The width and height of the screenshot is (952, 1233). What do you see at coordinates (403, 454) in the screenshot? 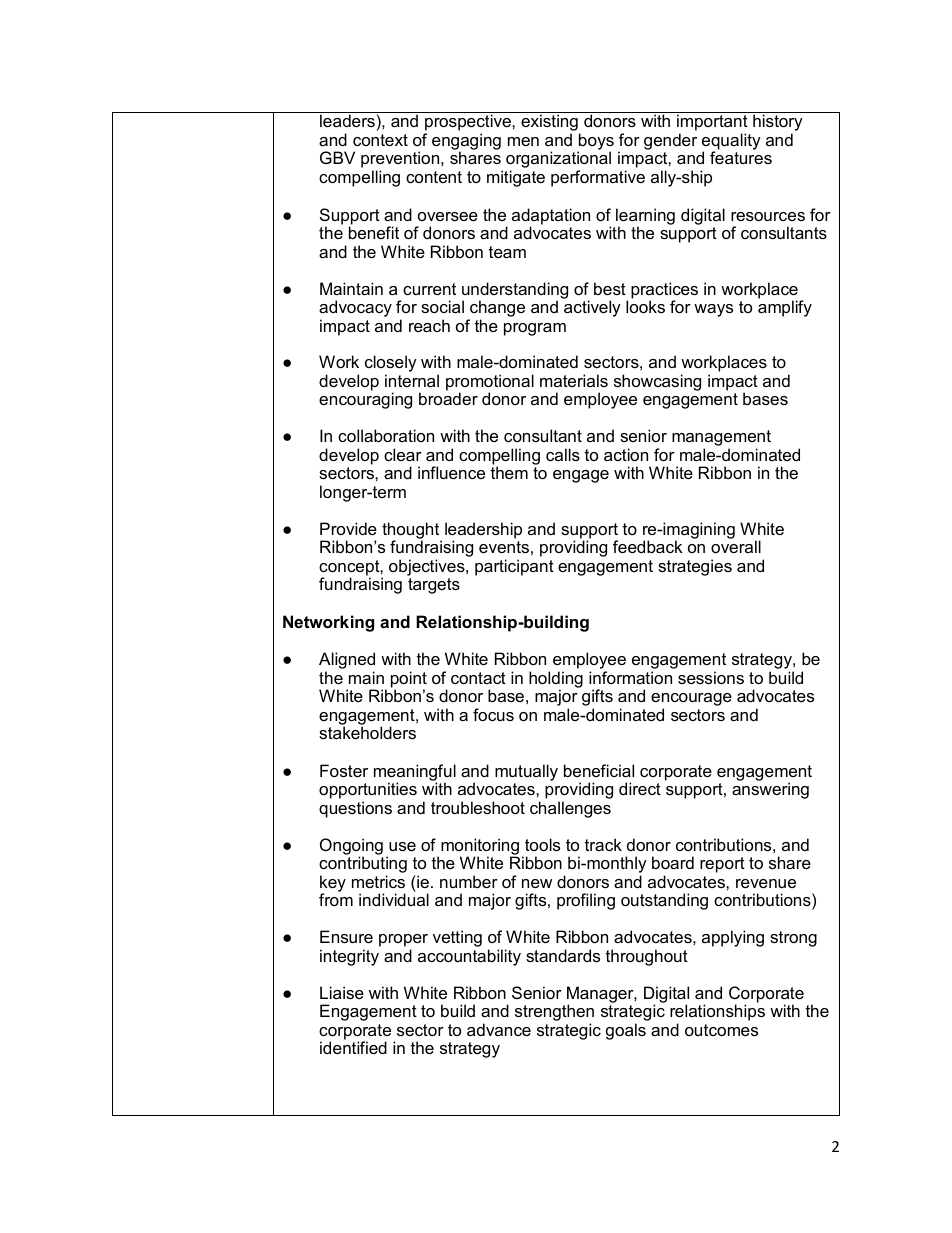
I see `clear` at bounding box center [403, 454].
